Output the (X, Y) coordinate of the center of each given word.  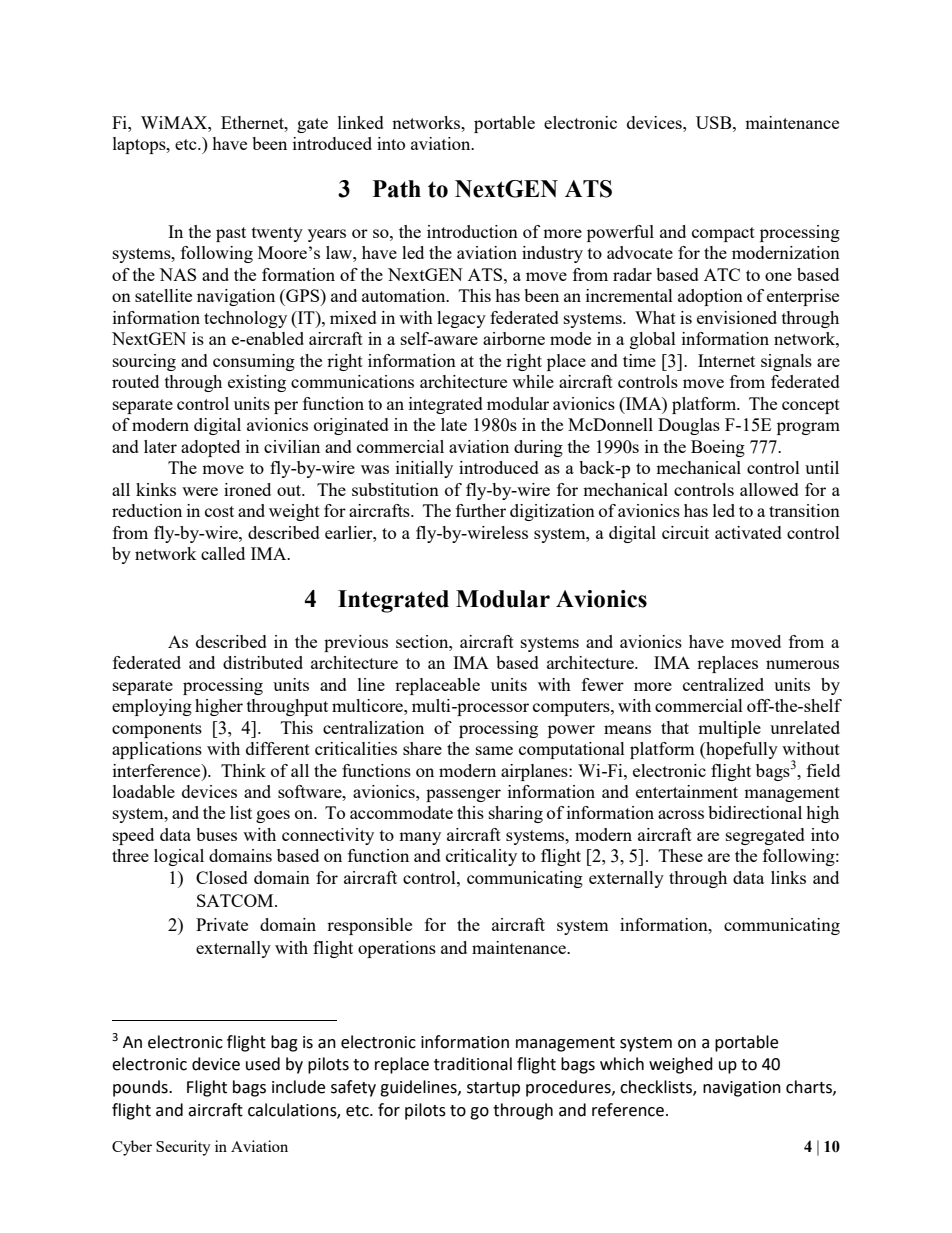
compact (723, 234)
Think (243, 770)
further (481, 510)
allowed (769, 489)
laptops (140, 145)
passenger (463, 795)
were (200, 491)
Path (397, 189)
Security (183, 1148)
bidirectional (755, 812)
